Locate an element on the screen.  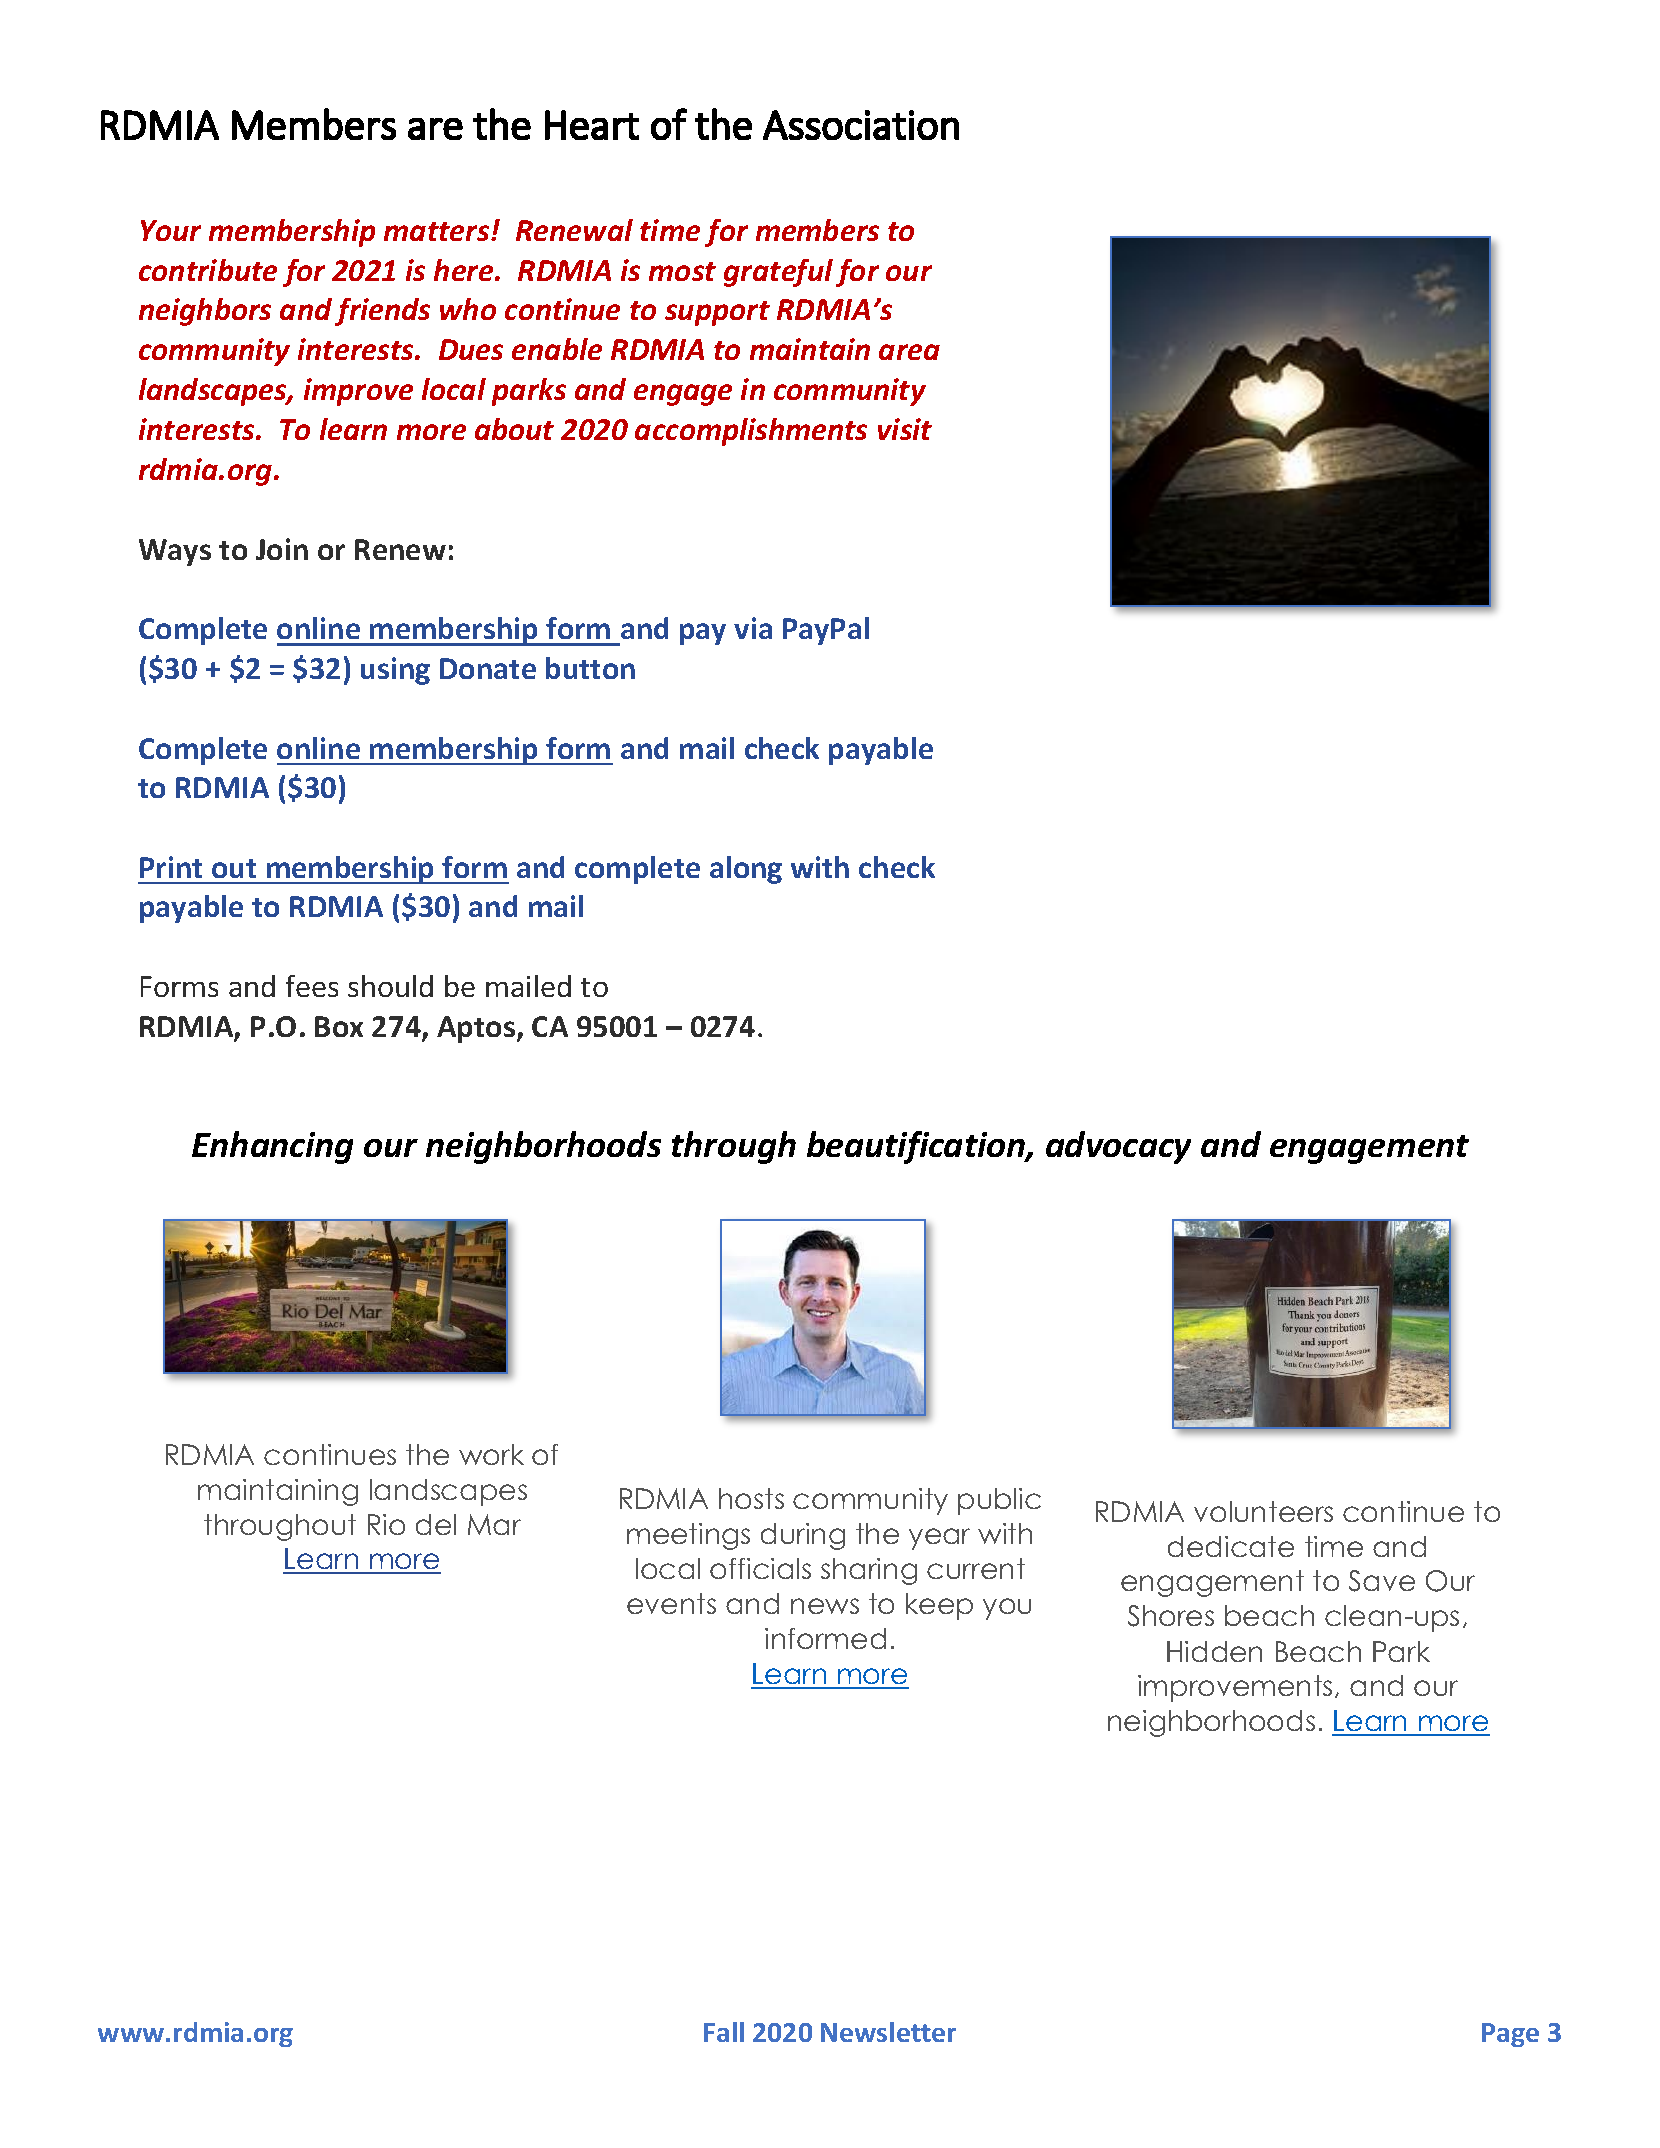
Page is located at coordinates (1510, 2035).
